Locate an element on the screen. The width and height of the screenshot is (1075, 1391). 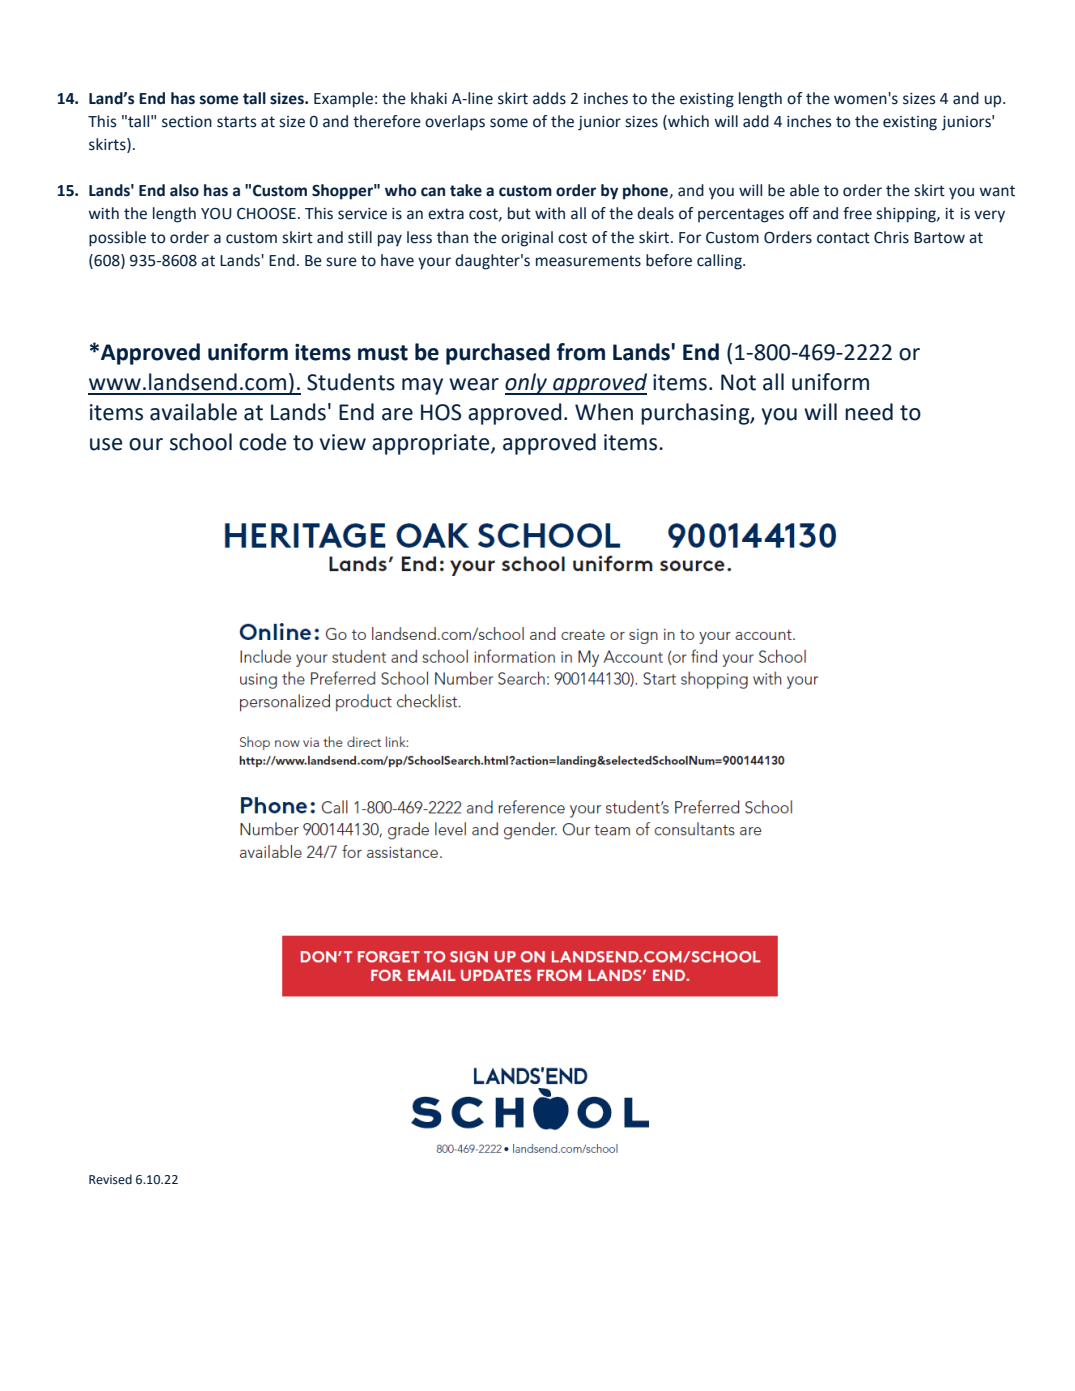
Not is located at coordinates (738, 382).
